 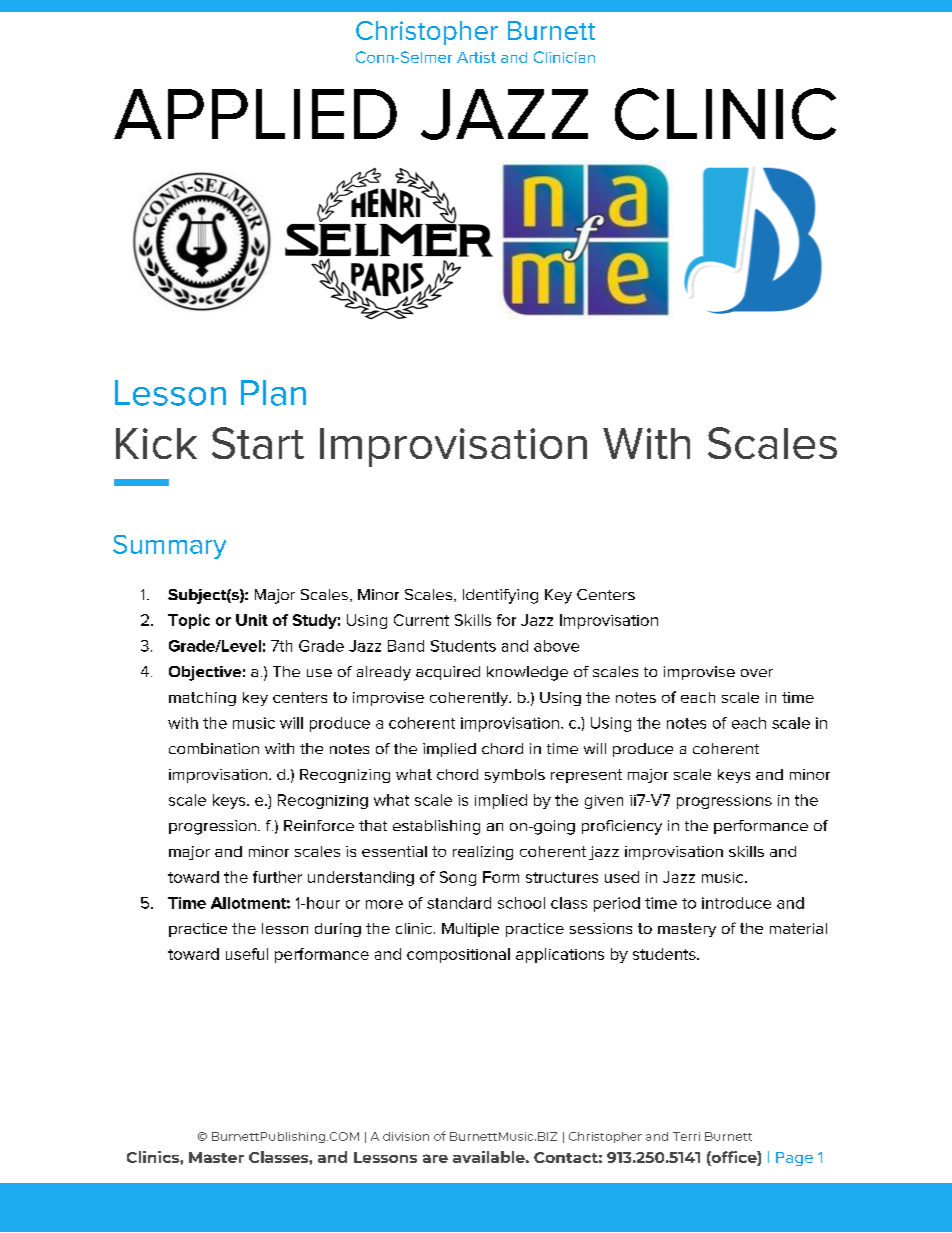 What do you see at coordinates (448, 673) in the document?
I see `acquired` at bounding box center [448, 673].
